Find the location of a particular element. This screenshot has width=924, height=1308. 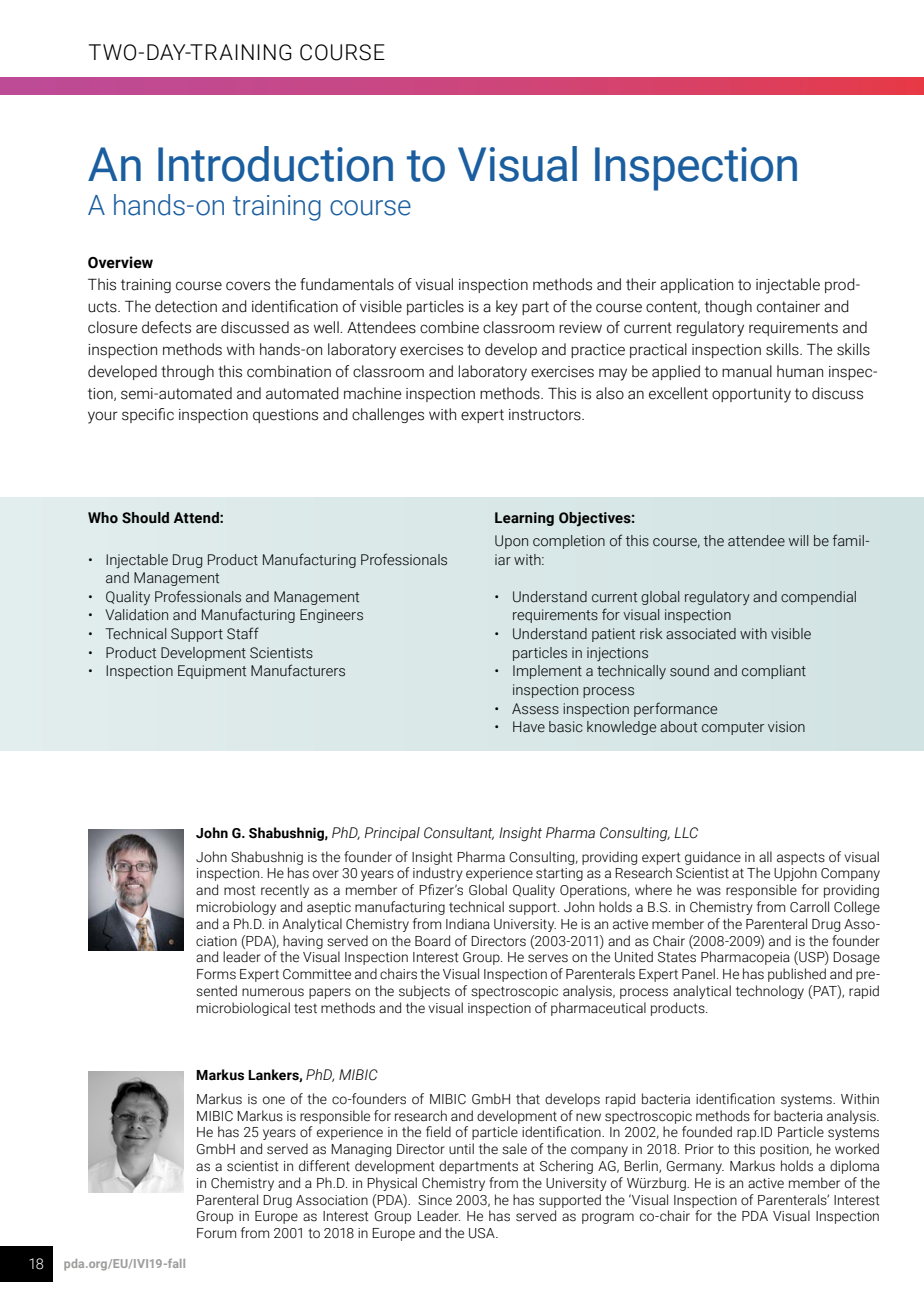

Forms is located at coordinates (216, 974).
